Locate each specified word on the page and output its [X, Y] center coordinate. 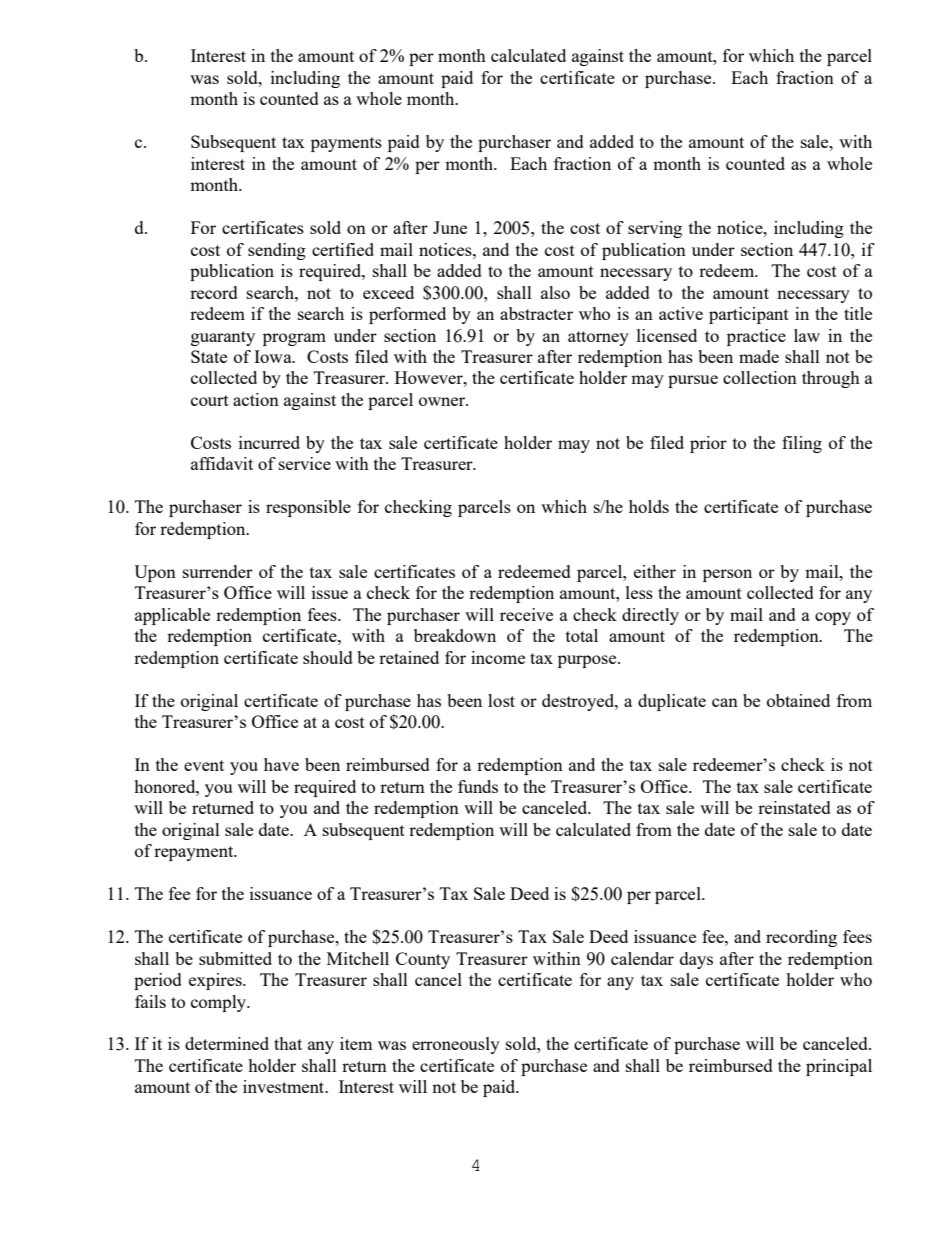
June [450, 227]
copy [833, 618]
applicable [172, 616]
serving [655, 229]
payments [346, 144]
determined [227, 1043]
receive [526, 614]
